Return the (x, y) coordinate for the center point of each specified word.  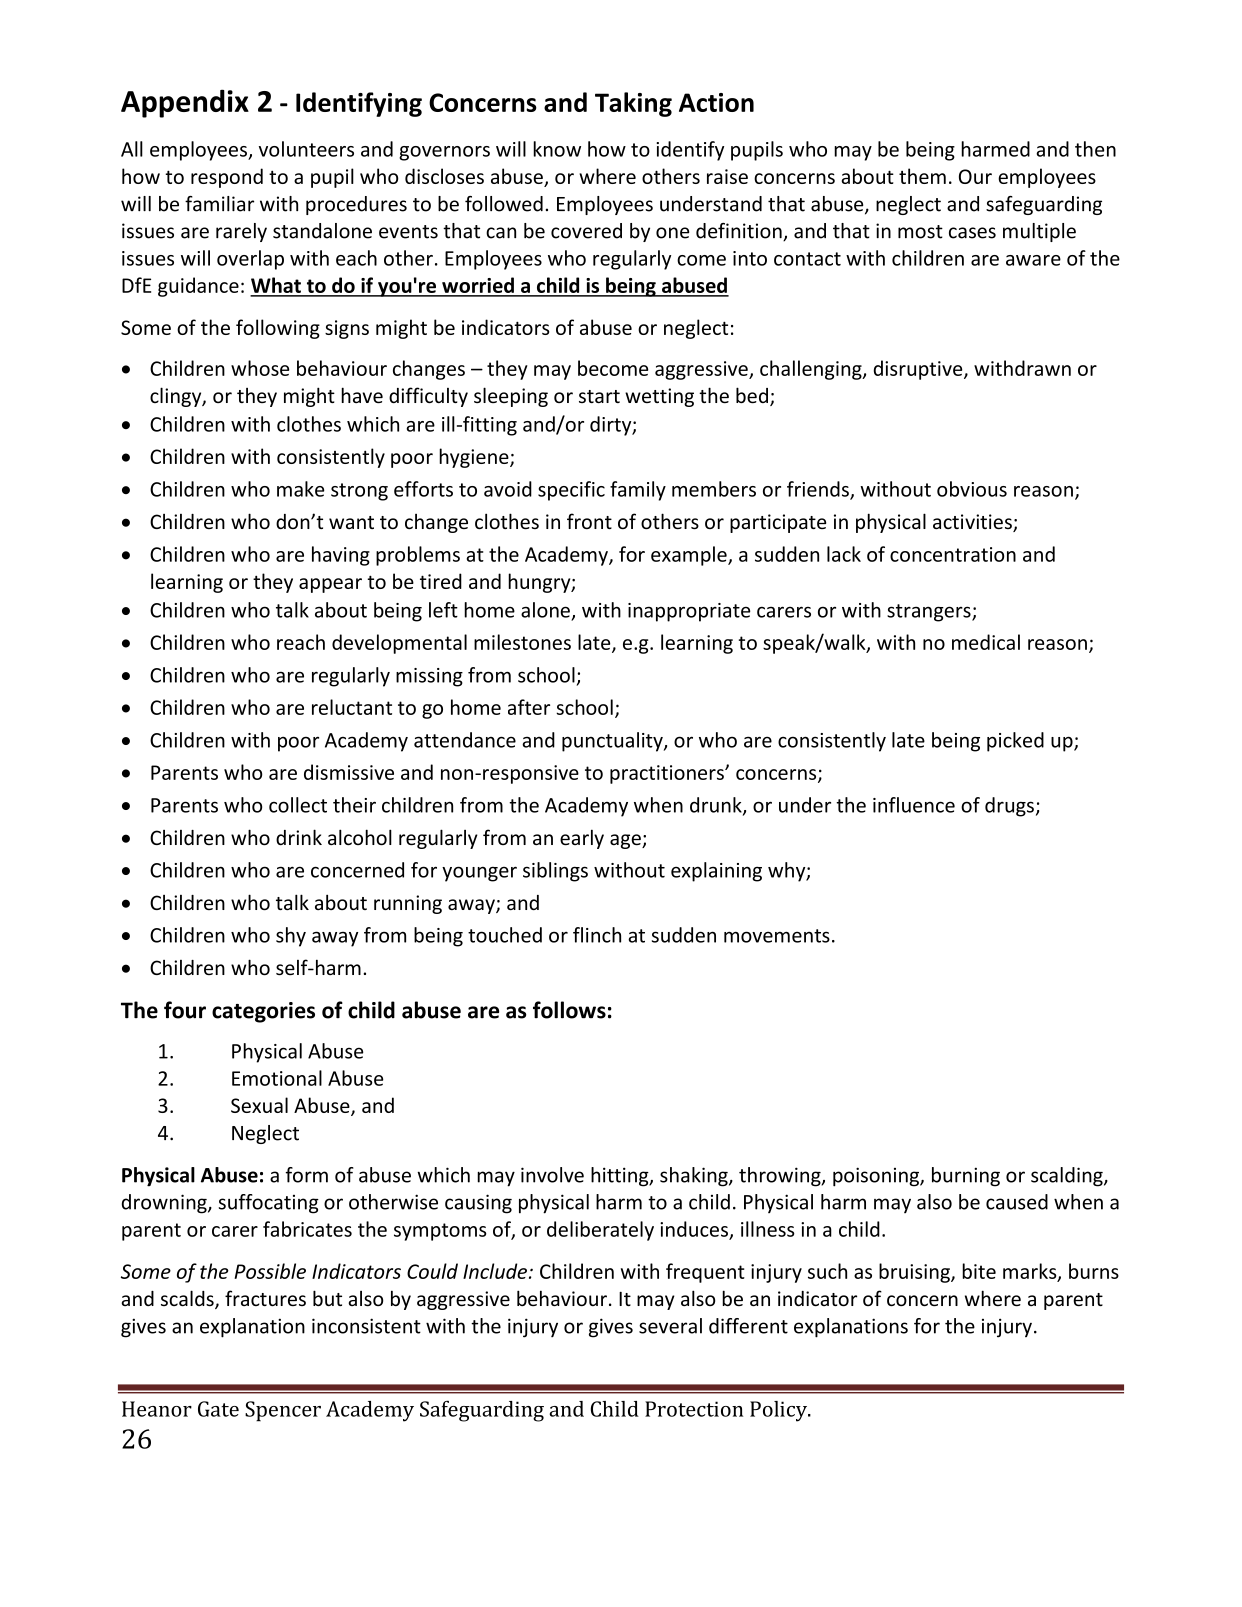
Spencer (283, 1411)
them (922, 176)
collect (298, 805)
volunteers (306, 149)
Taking (633, 104)
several (670, 1326)
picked (1015, 742)
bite (979, 1271)
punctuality (613, 742)
